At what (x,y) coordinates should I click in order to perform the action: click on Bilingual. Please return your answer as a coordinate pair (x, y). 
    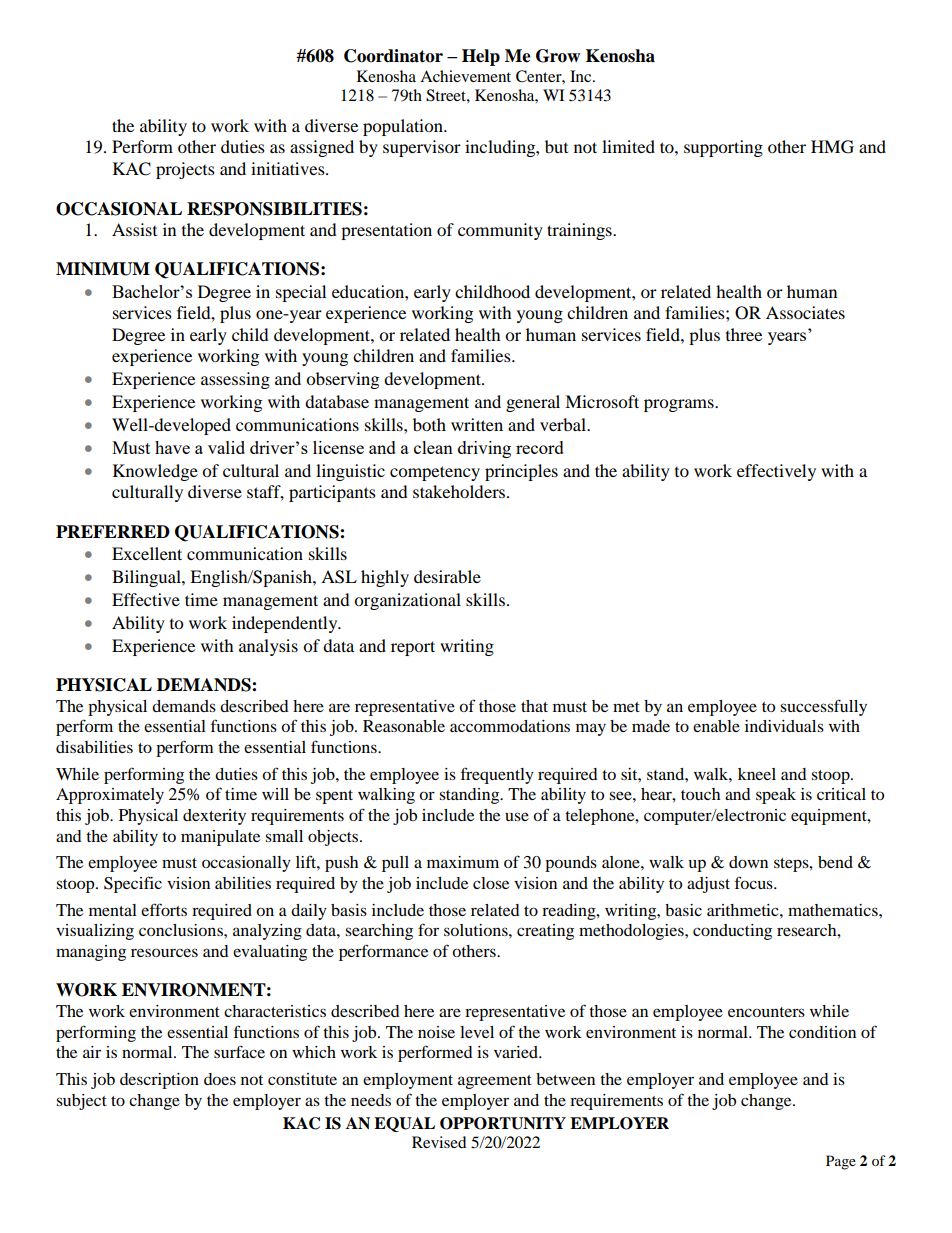
    Looking at the image, I should click on (147, 578).
